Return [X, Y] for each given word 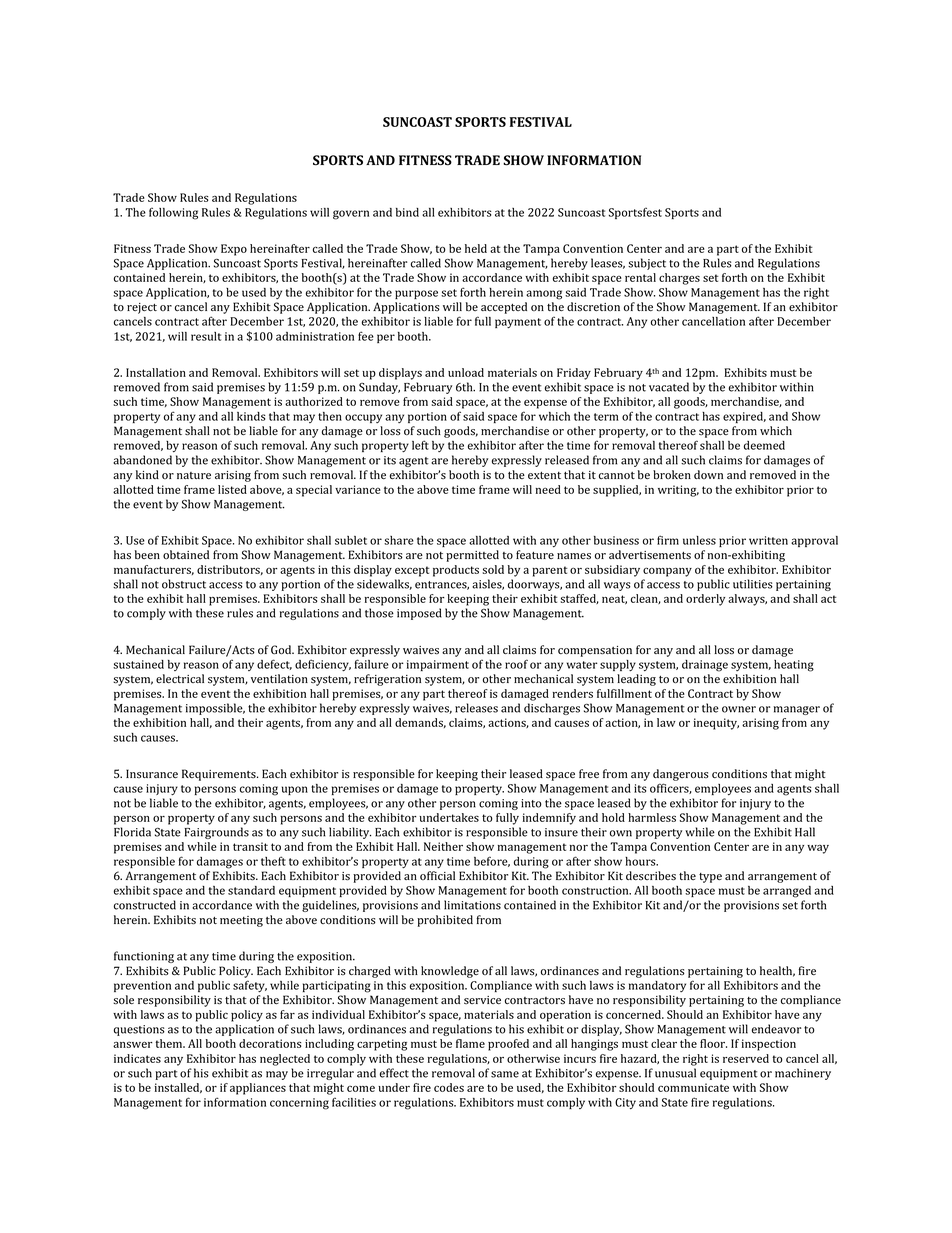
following [173, 213]
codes [449, 1087]
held [476, 248]
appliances [258, 1089]
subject [647, 264]
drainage [705, 666]
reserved [746, 1058]
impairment [438, 665]
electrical [180, 678]
